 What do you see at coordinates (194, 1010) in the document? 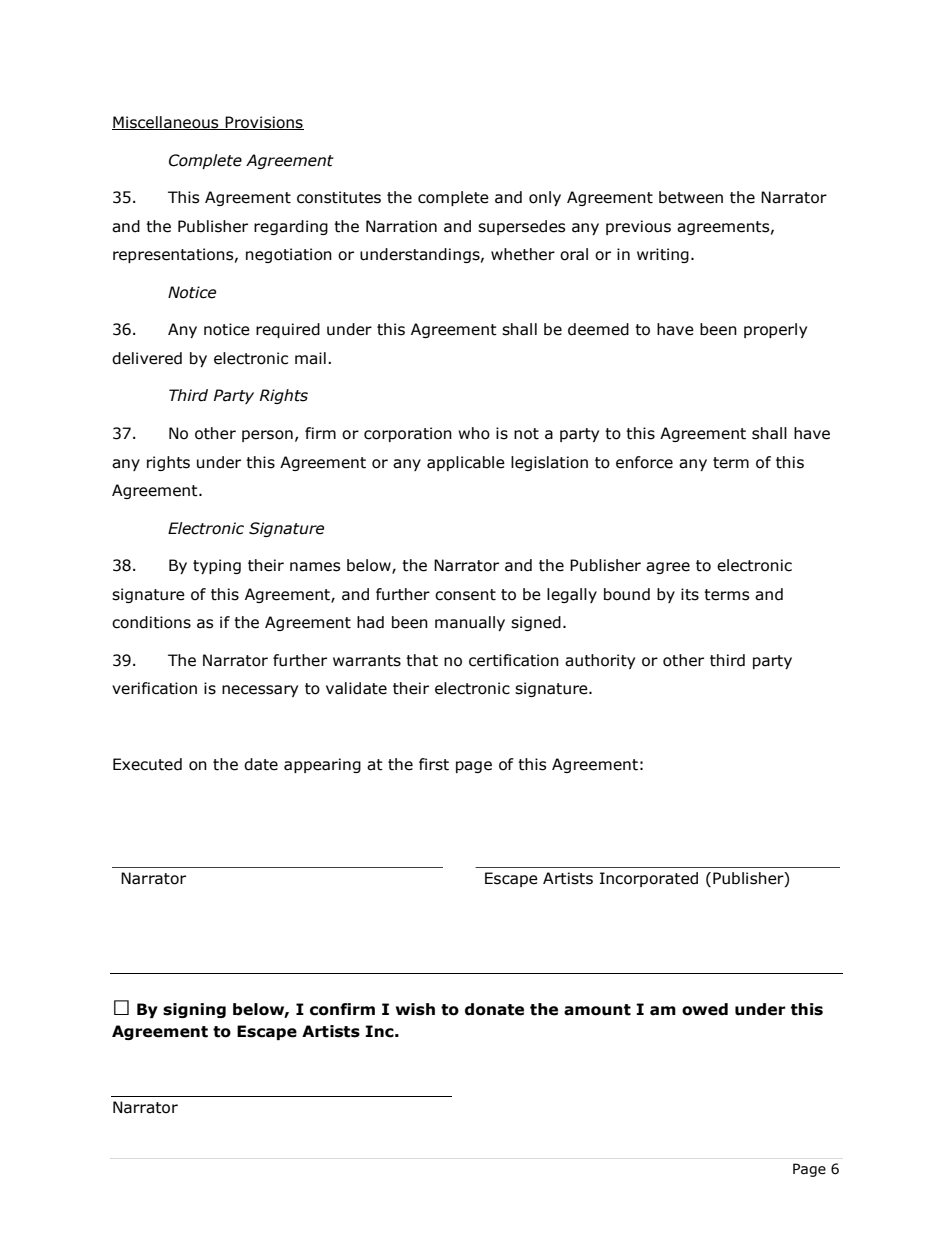
I see `signing` at bounding box center [194, 1010].
